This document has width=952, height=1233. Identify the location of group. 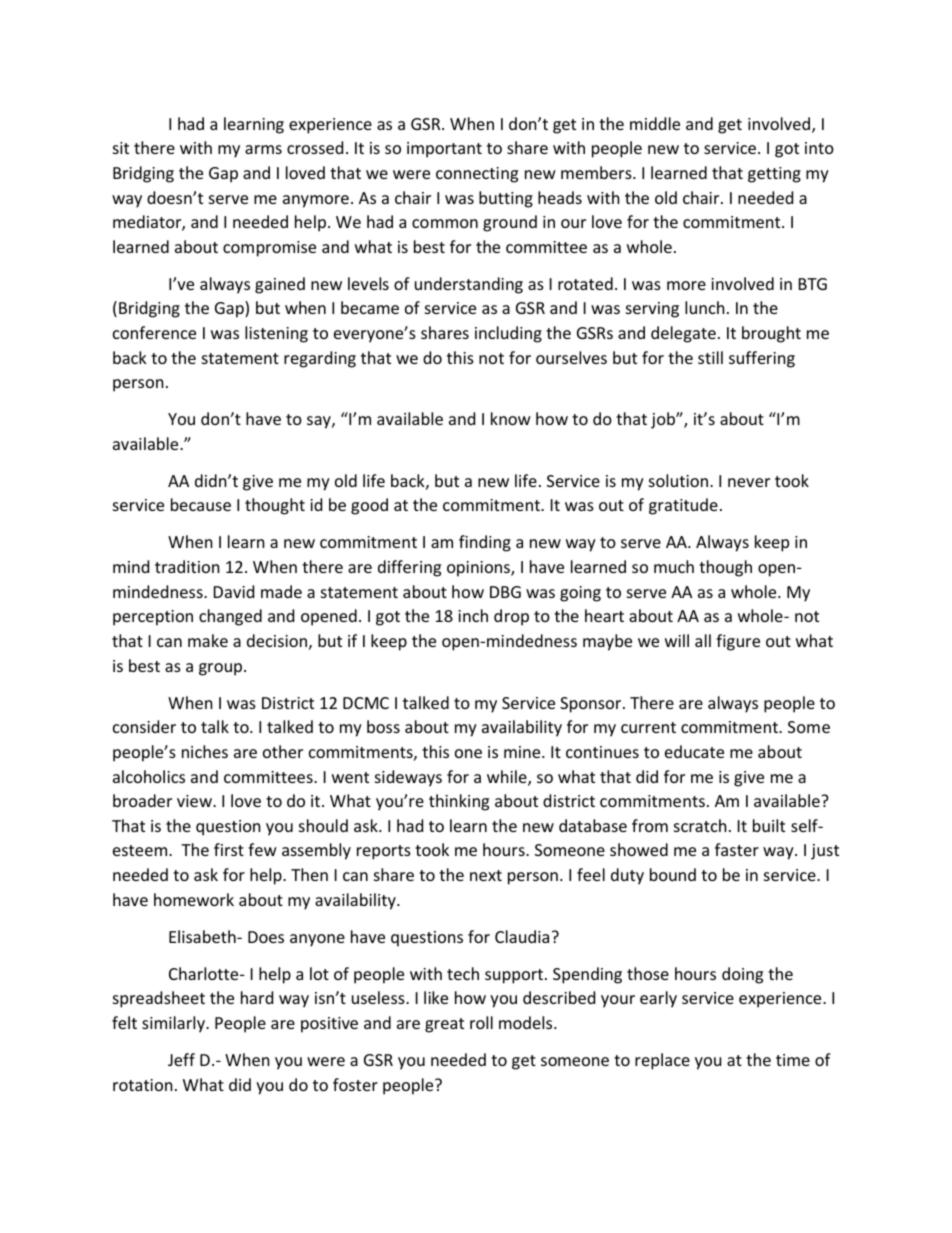
(222, 669).
